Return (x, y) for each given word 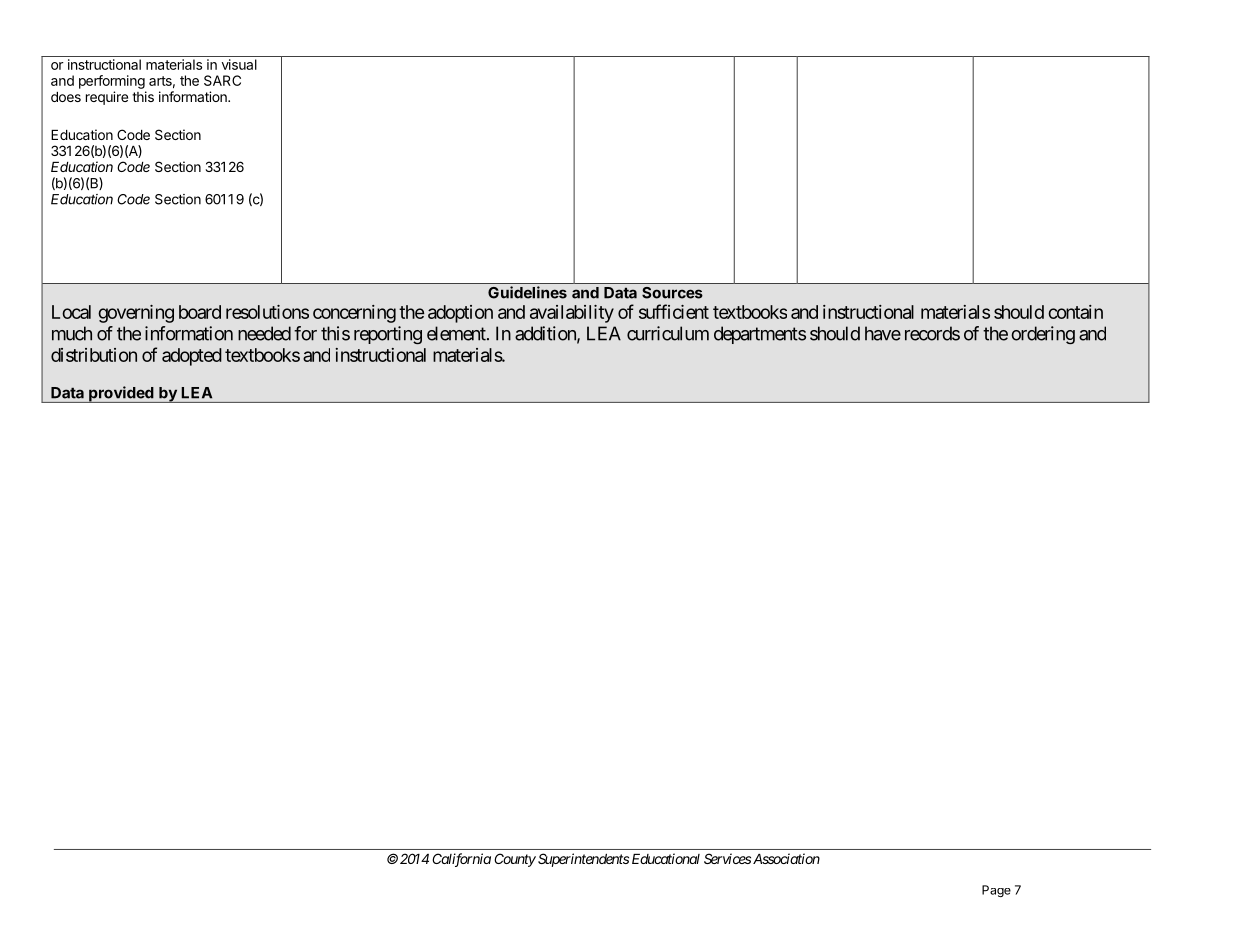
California (461, 860)
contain (1075, 312)
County (515, 860)
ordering (1043, 335)
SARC (222, 80)
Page (996, 891)
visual (239, 64)
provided (121, 394)
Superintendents (582, 860)
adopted (192, 357)
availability (572, 314)
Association (786, 858)
